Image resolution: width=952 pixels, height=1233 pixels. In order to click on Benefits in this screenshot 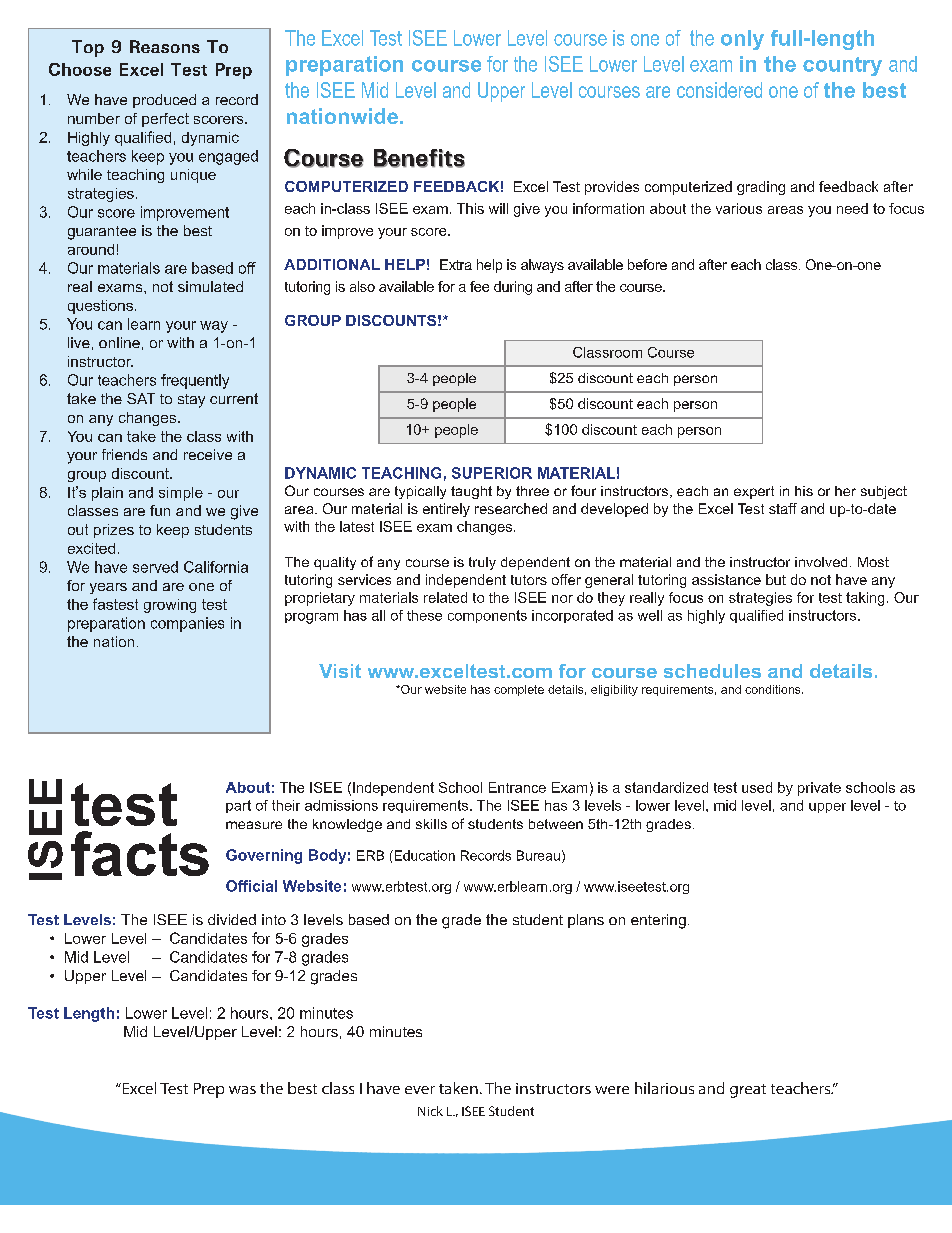, I will do `click(419, 158)`.
